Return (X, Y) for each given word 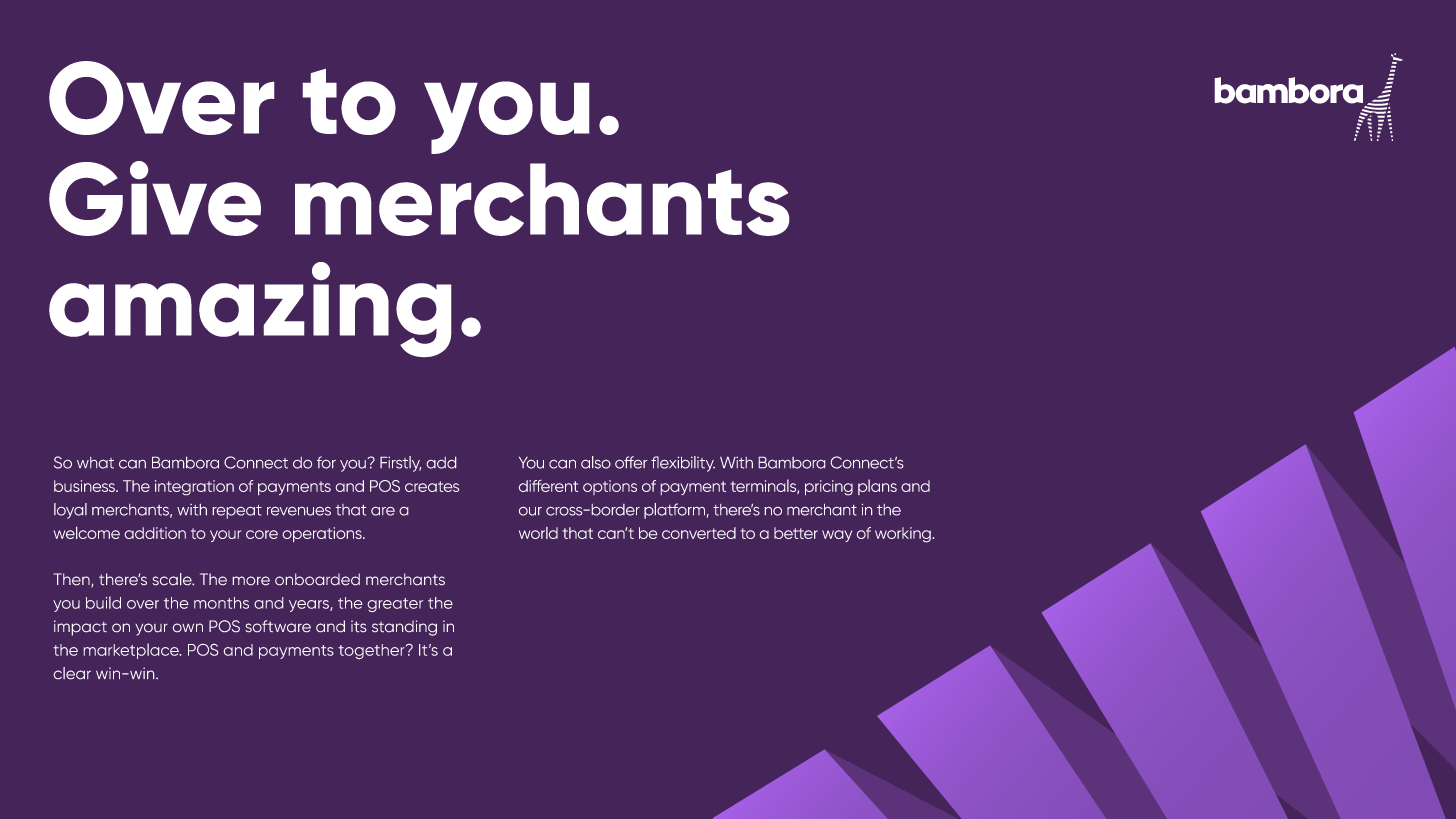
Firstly (400, 464)
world (538, 533)
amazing (250, 309)
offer (631, 462)
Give (155, 198)
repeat (237, 512)
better (796, 533)
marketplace (132, 651)
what (95, 463)
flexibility (683, 464)
